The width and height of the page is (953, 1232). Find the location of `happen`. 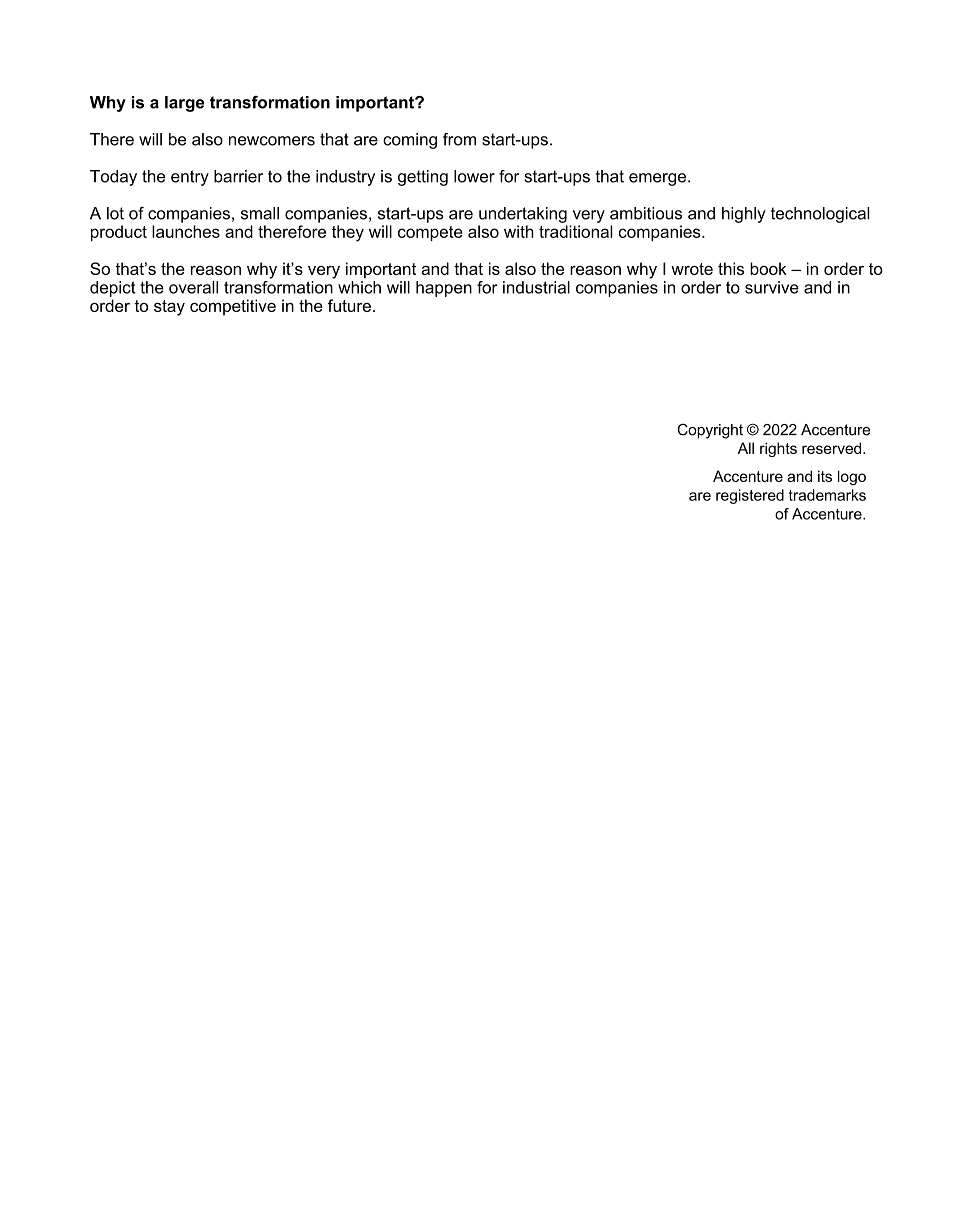

happen is located at coordinates (444, 289).
